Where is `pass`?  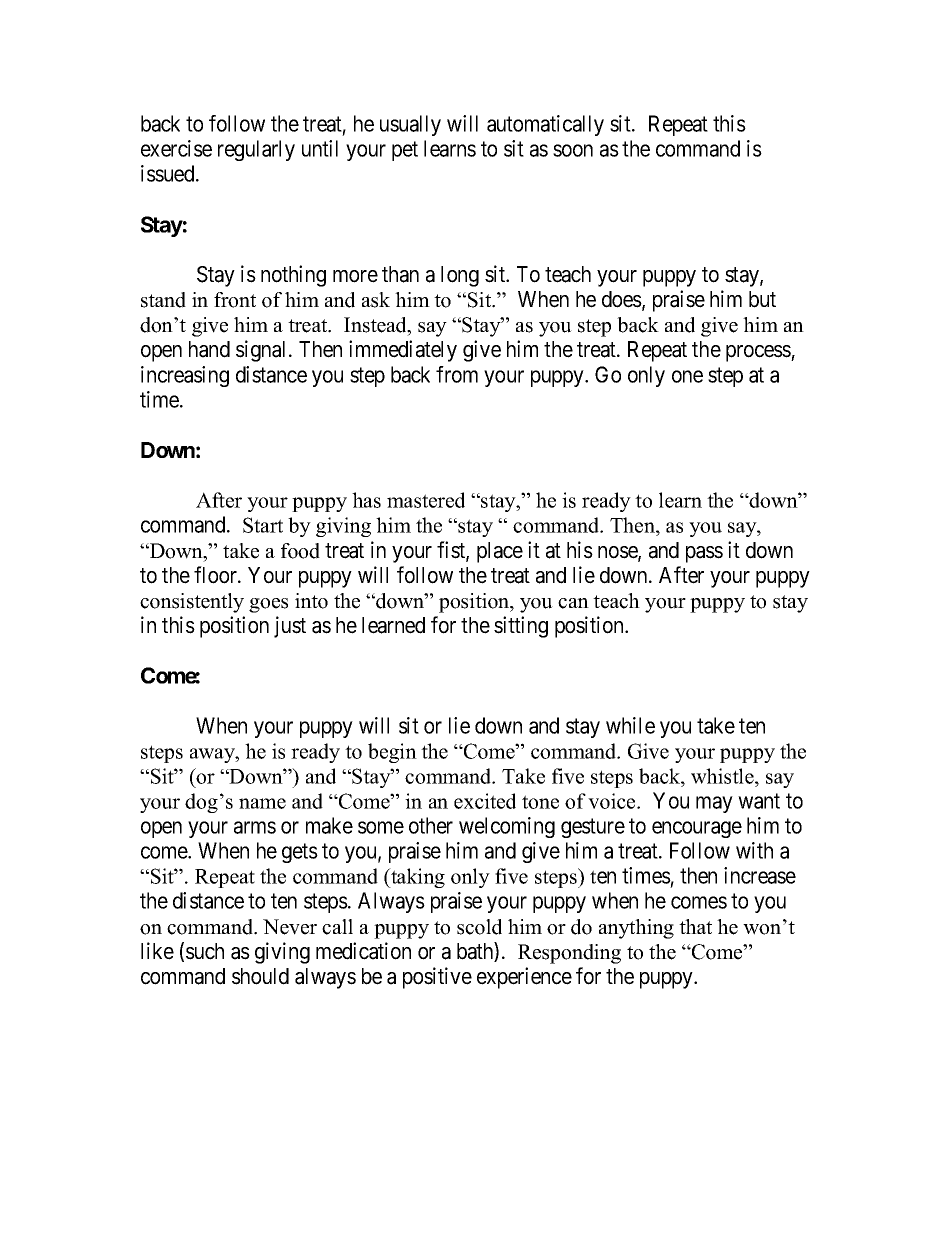
pass is located at coordinates (704, 554).
